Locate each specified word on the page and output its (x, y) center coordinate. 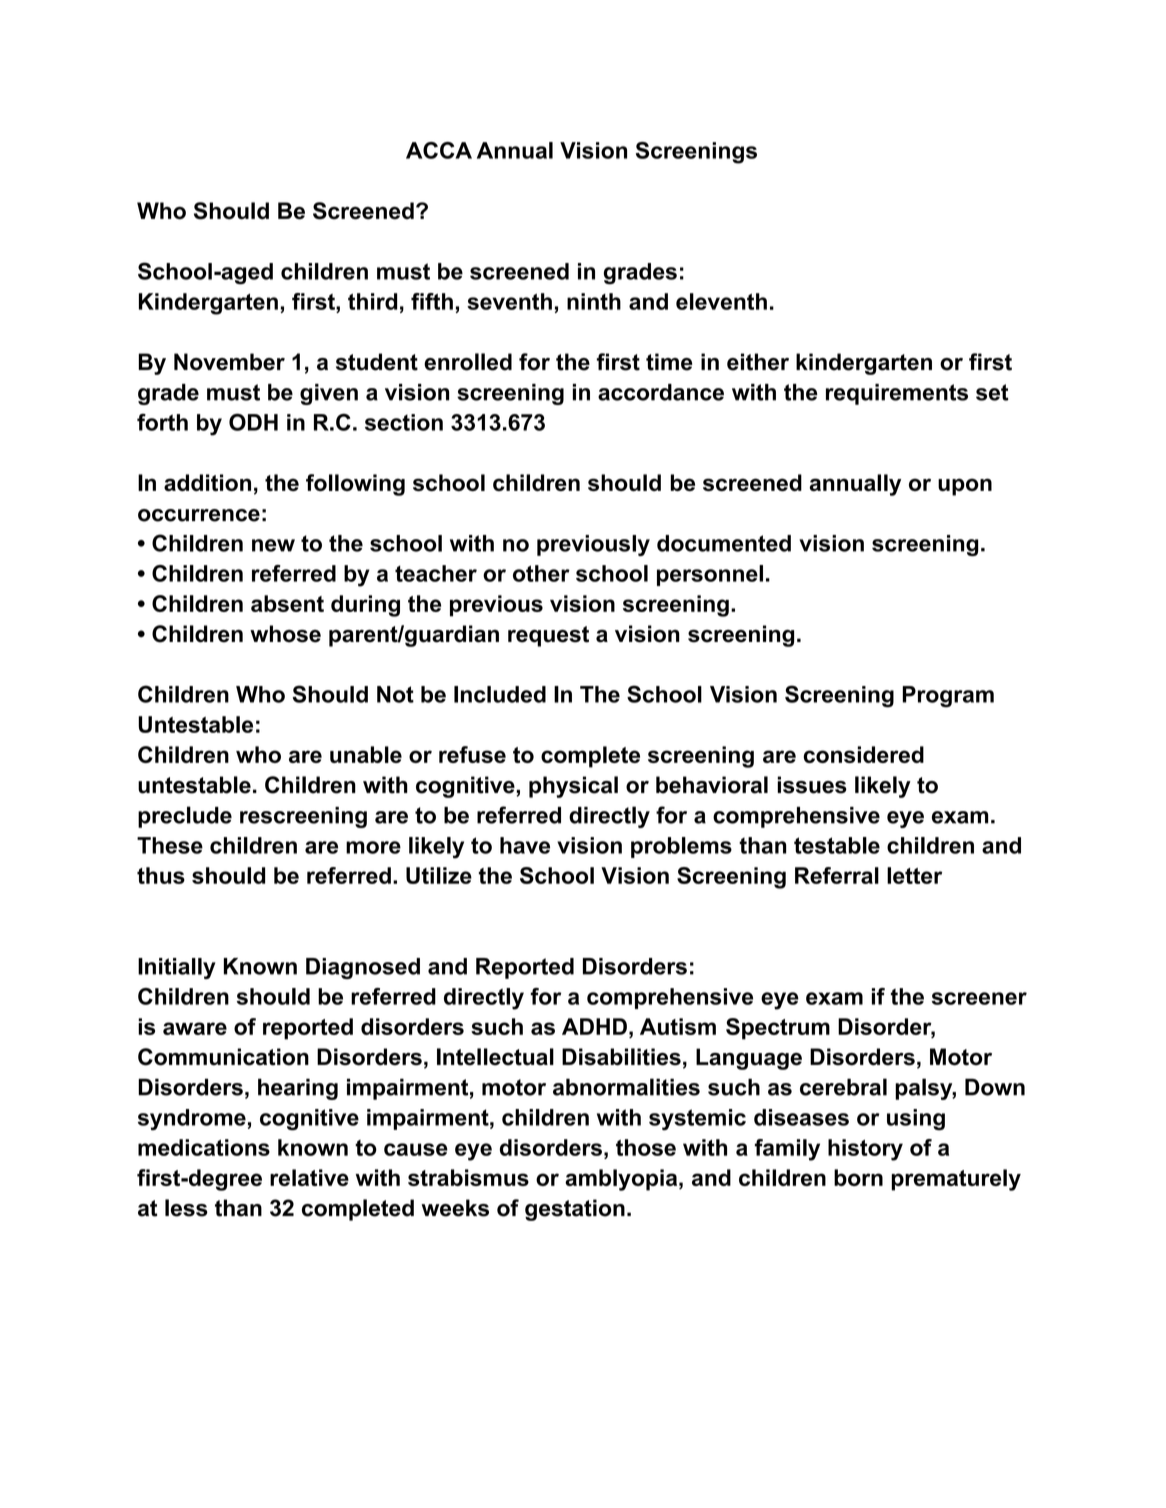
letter (914, 875)
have (525, 845)
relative (309, 1177)
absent (287, 603)
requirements (897, 394)
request (548, 636)
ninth (594, 301)
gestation (575, 1210)
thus (161, 875)
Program (948, 697)
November (229, 362)
